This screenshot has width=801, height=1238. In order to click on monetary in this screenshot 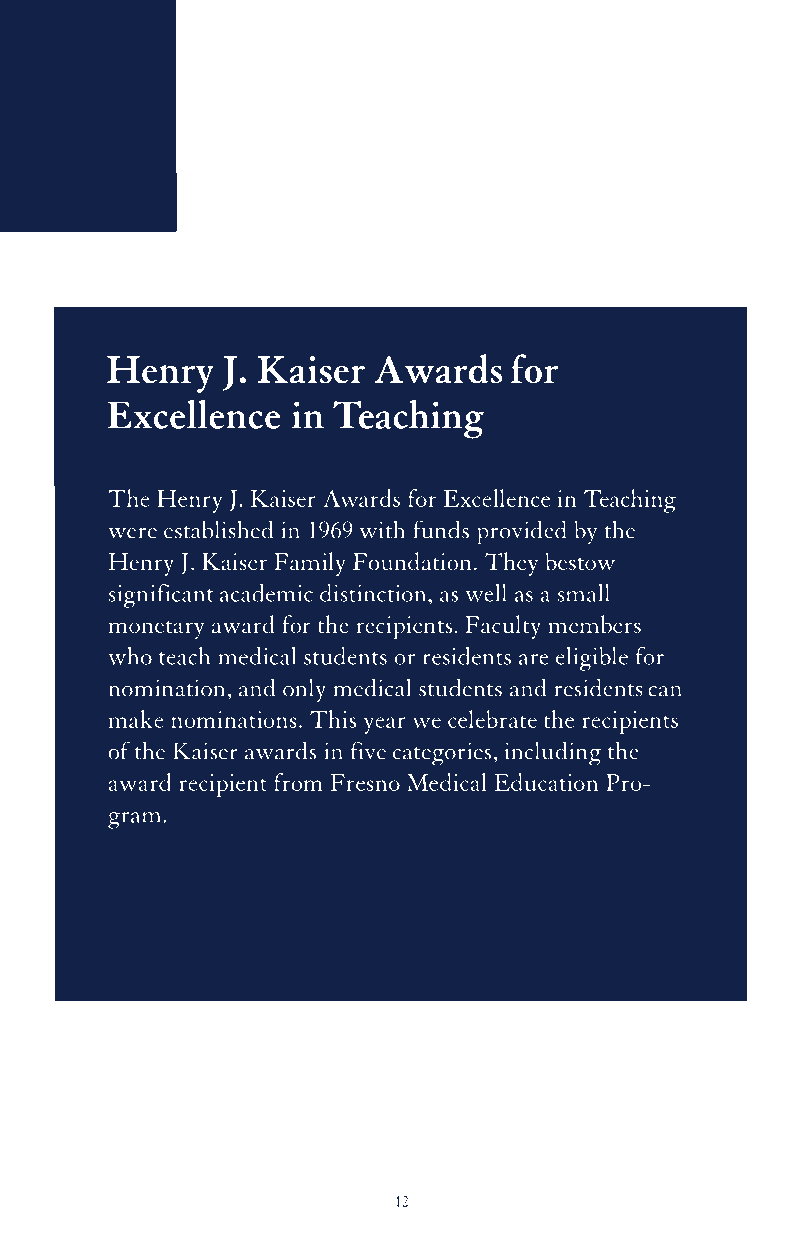, I will do `click(156, 630)`.
